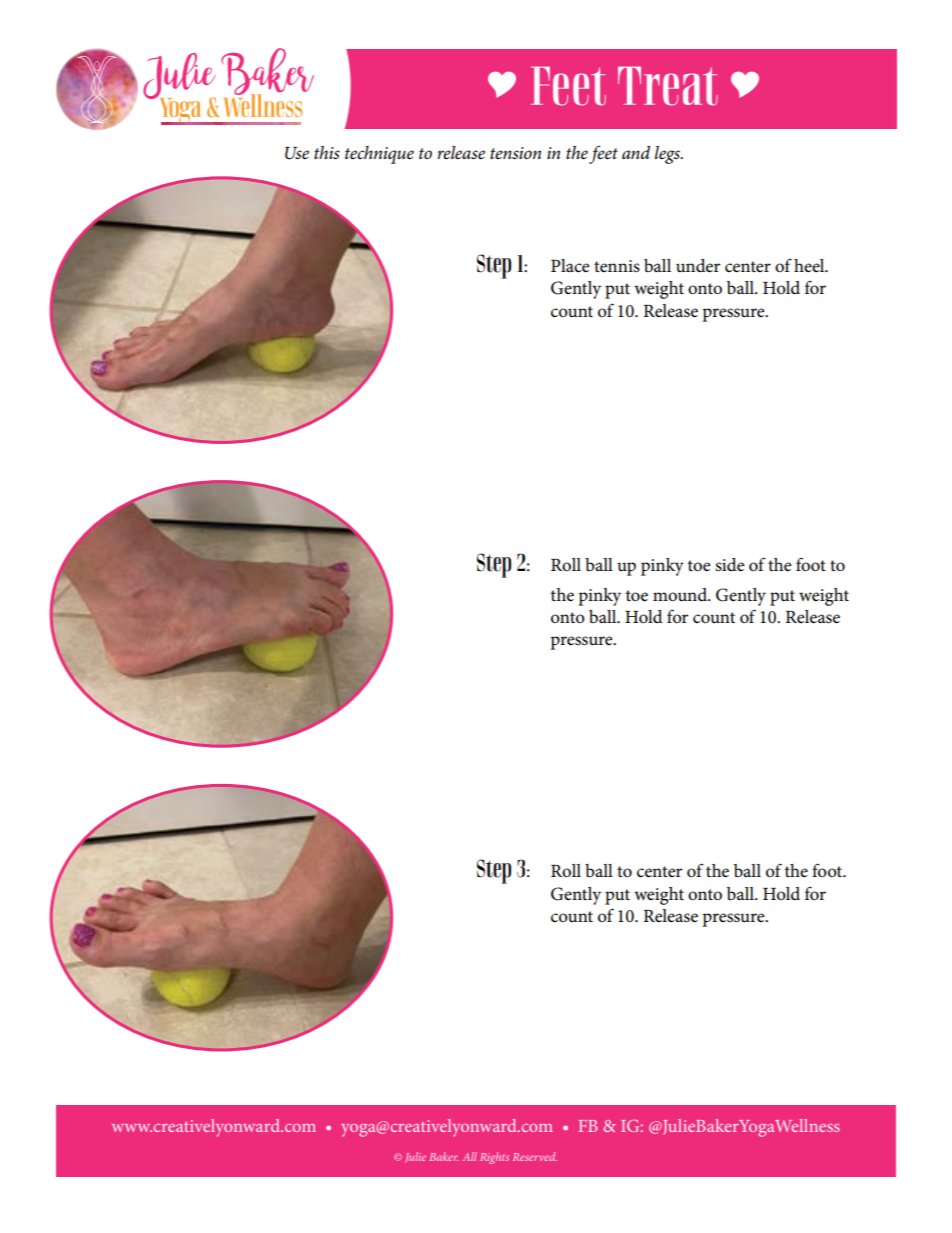 The height and width of the document is (1233, 952). Describe the element at coordinates (730, 565) in the document. I see `side` at that location.
